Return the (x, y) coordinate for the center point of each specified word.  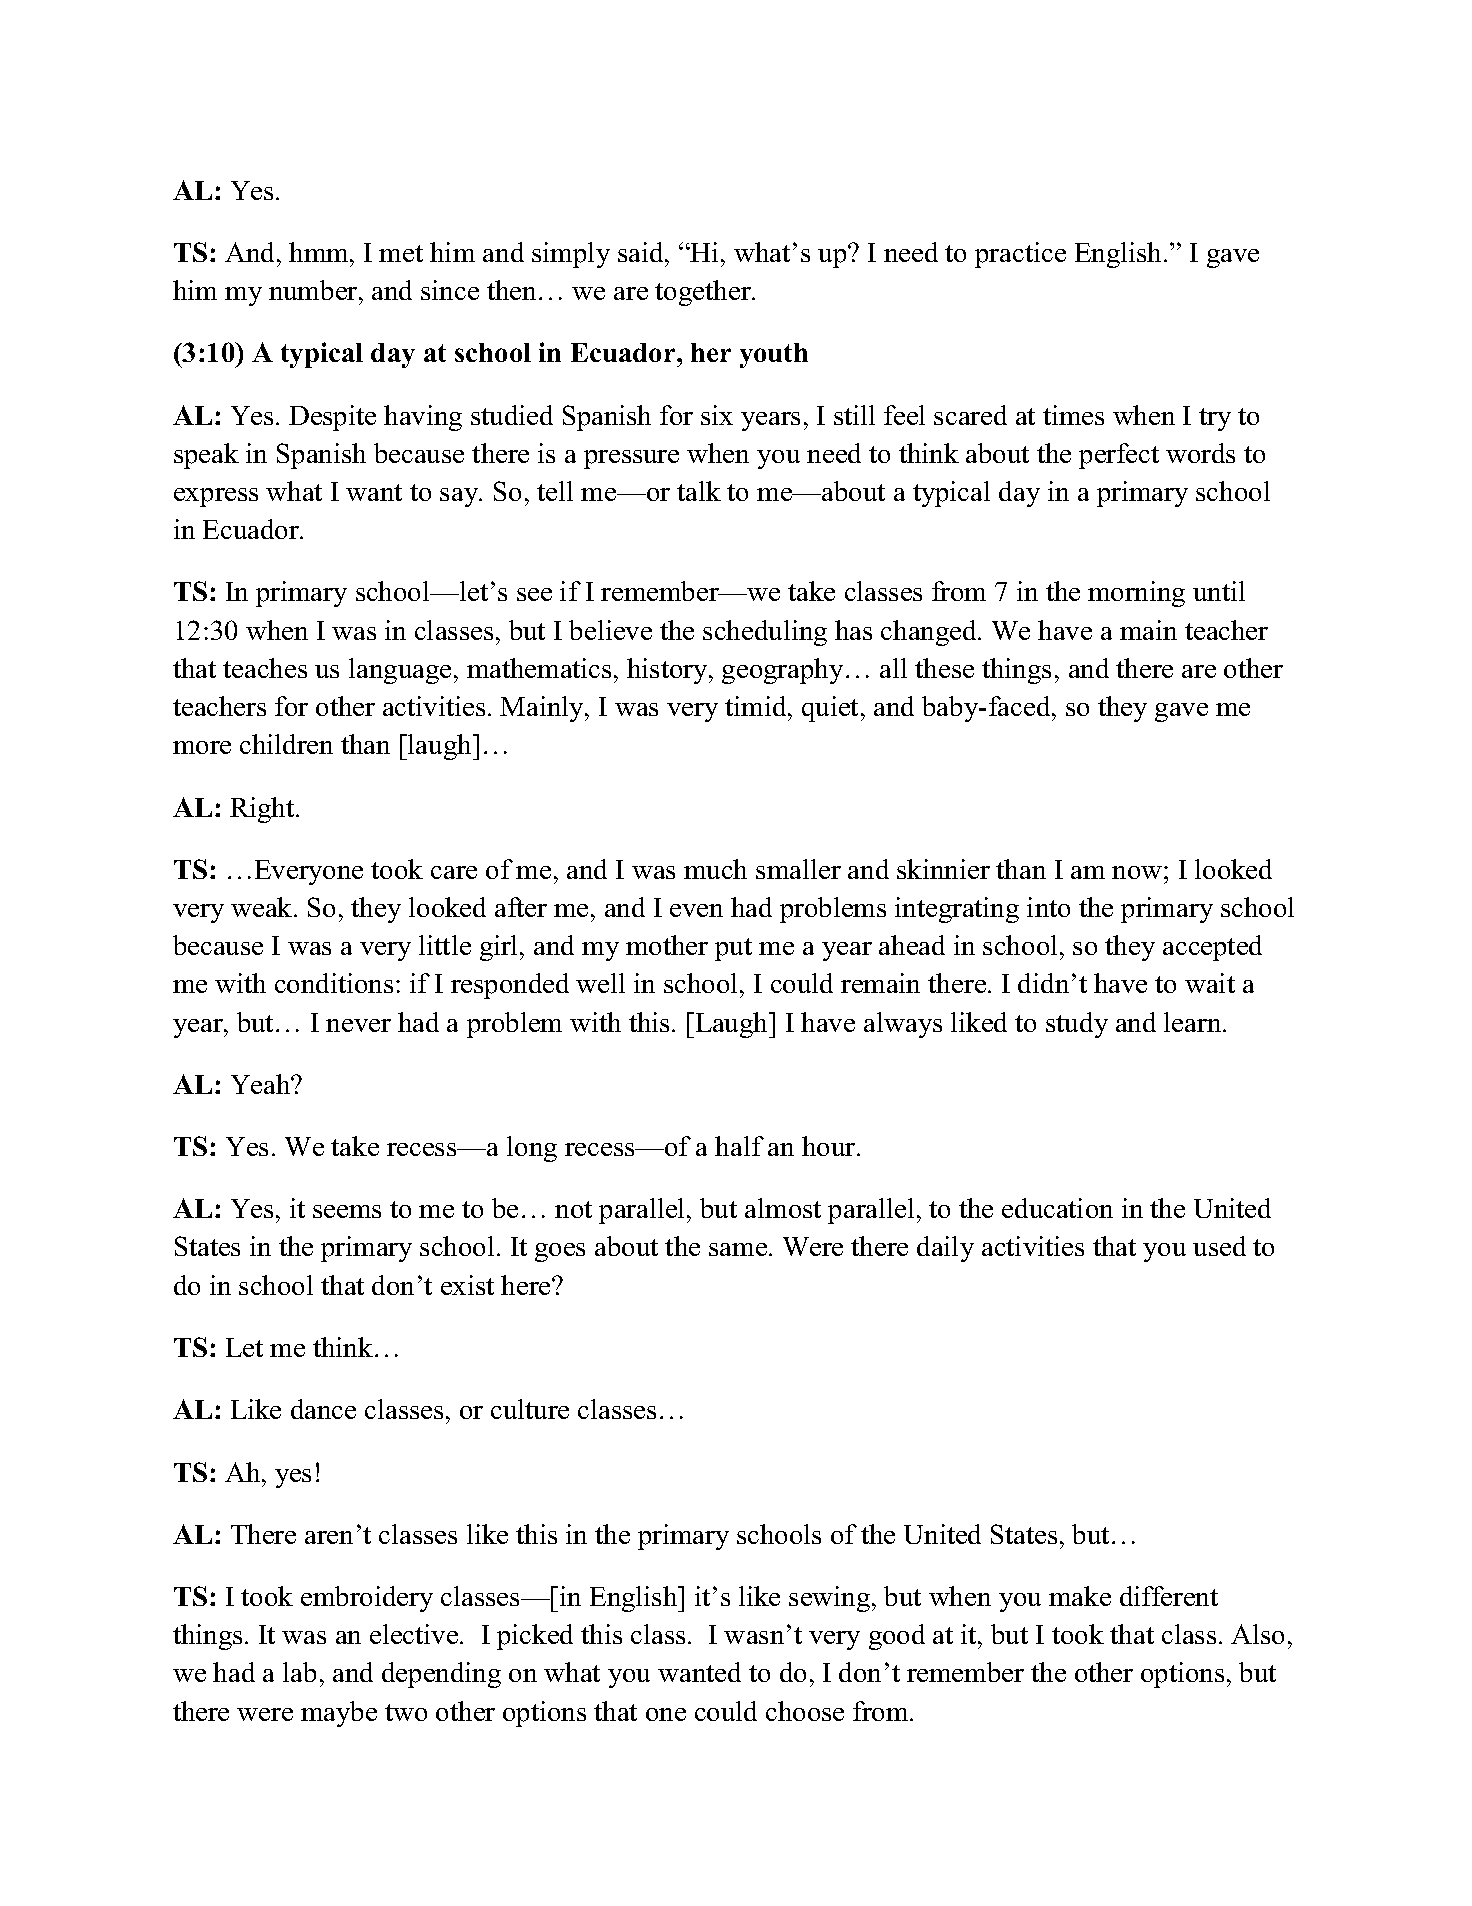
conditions (334, 983)
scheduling (765, 633)
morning (1136, 594)
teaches (265, 668)
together (704, 293)
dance (323, 1409)
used (1219, 1246)
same (739, 1249)
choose (805, 1711)
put (733, 949)
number (314, 290)
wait (1210, 983)
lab (299, 1672)
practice (1020, 255)
